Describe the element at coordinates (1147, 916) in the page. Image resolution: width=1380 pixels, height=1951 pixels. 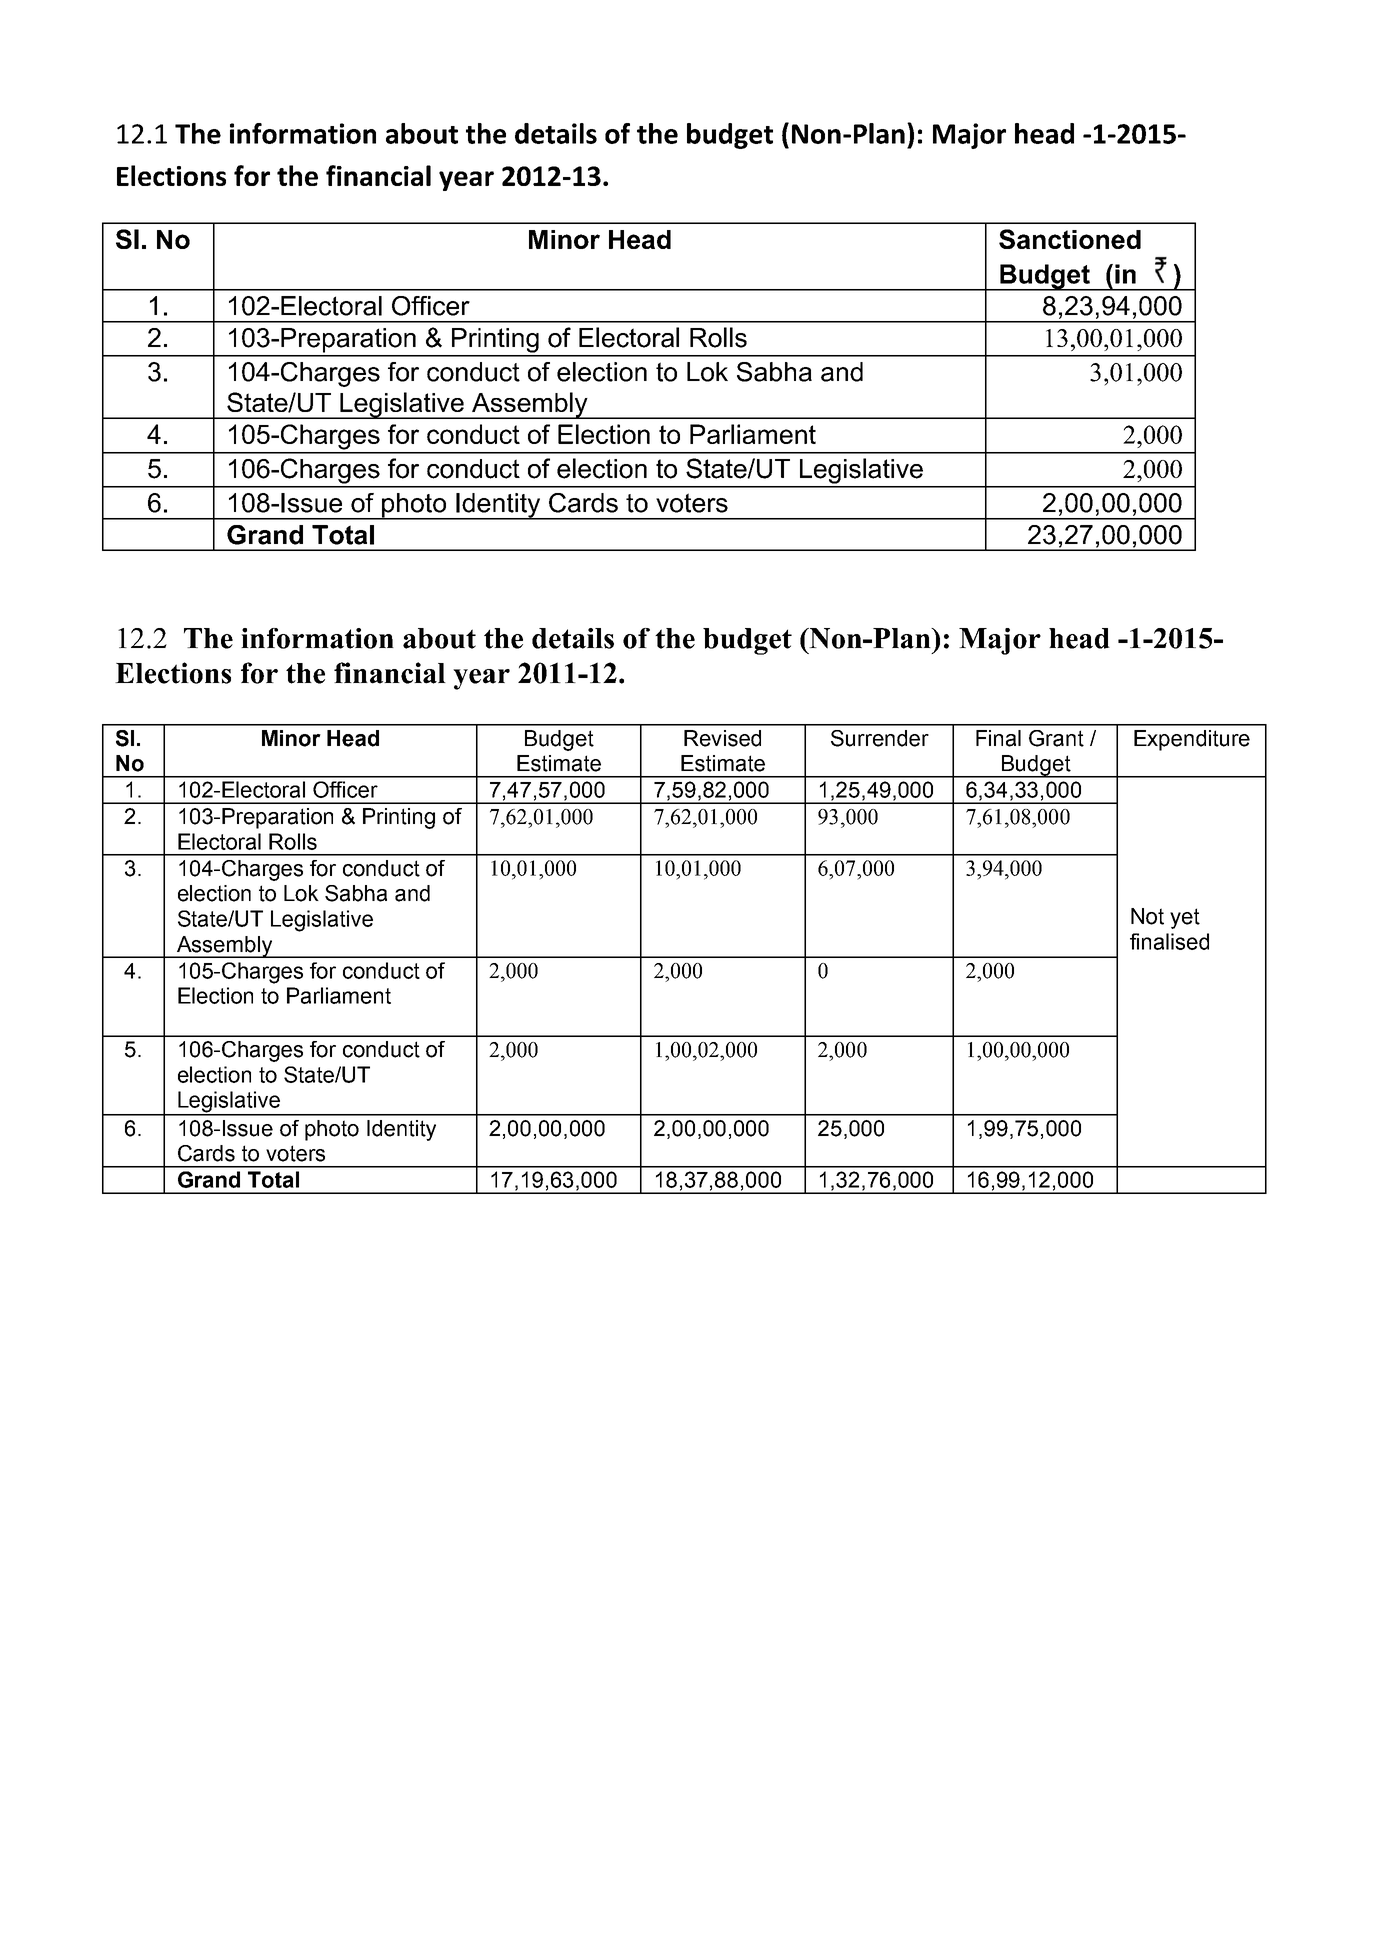
I see `Not` at that location.
